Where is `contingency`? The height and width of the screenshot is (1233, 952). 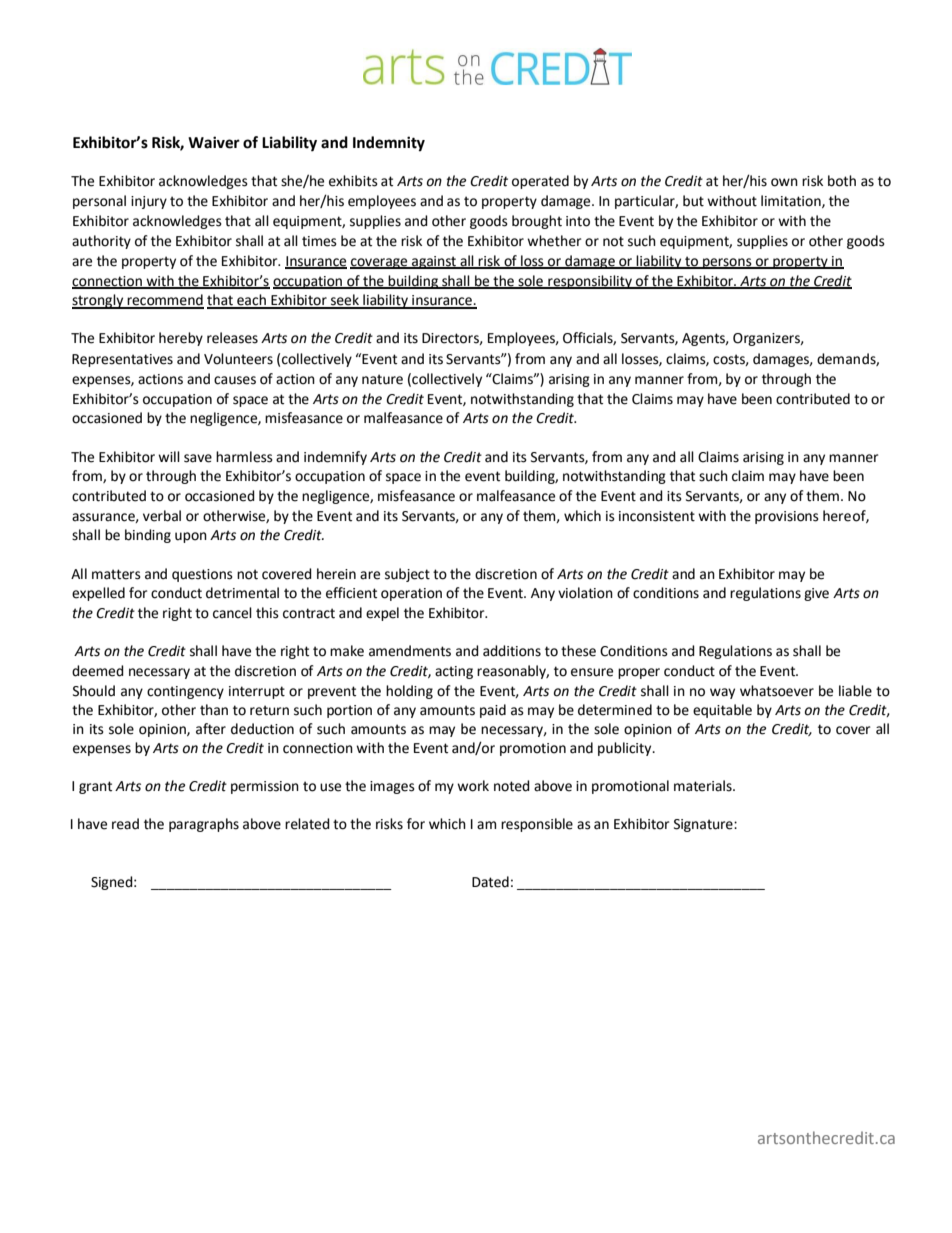
contingency is located at coordinates (185, 692).
